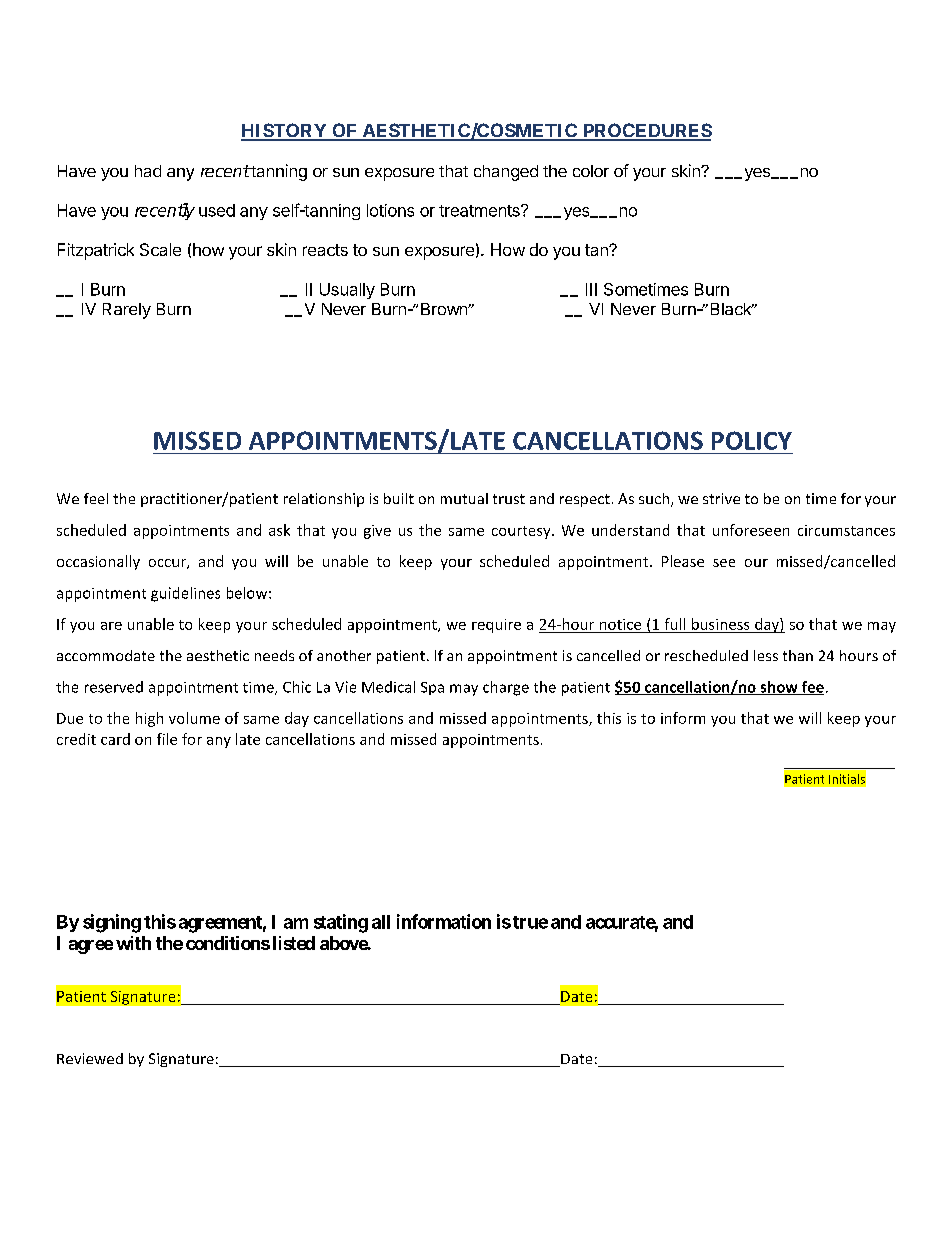  I want to click on mutual, so click(464, 498).
